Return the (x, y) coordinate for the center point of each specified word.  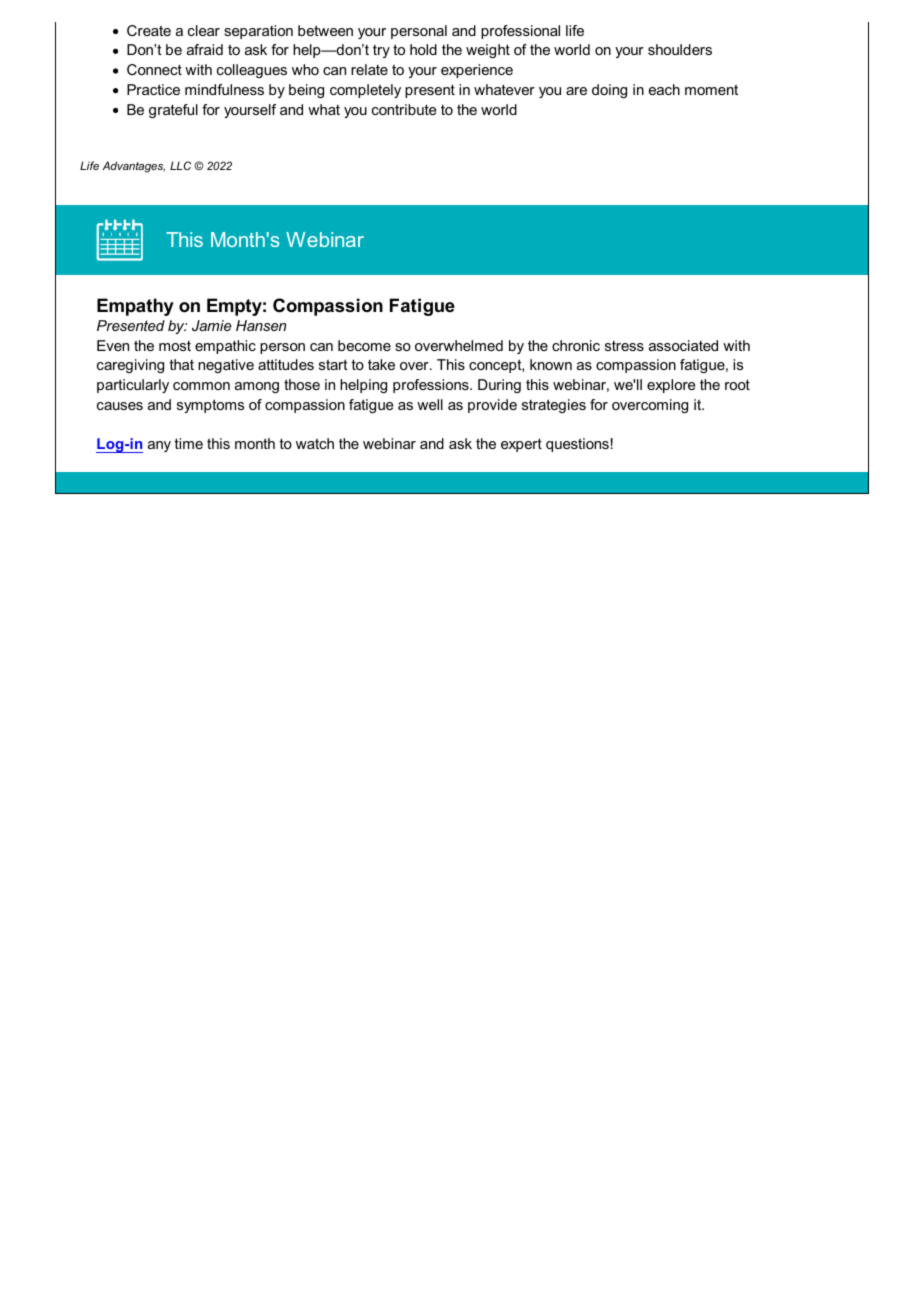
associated (683, 345)
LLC (180, 165)
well (430, 404)
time (188, 443)
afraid (205, 49)
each (664, 89)
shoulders (680, 49)
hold (423, 49)
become (364, 345)
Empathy (135, 307)
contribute (404, 109)
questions (578, 445)
